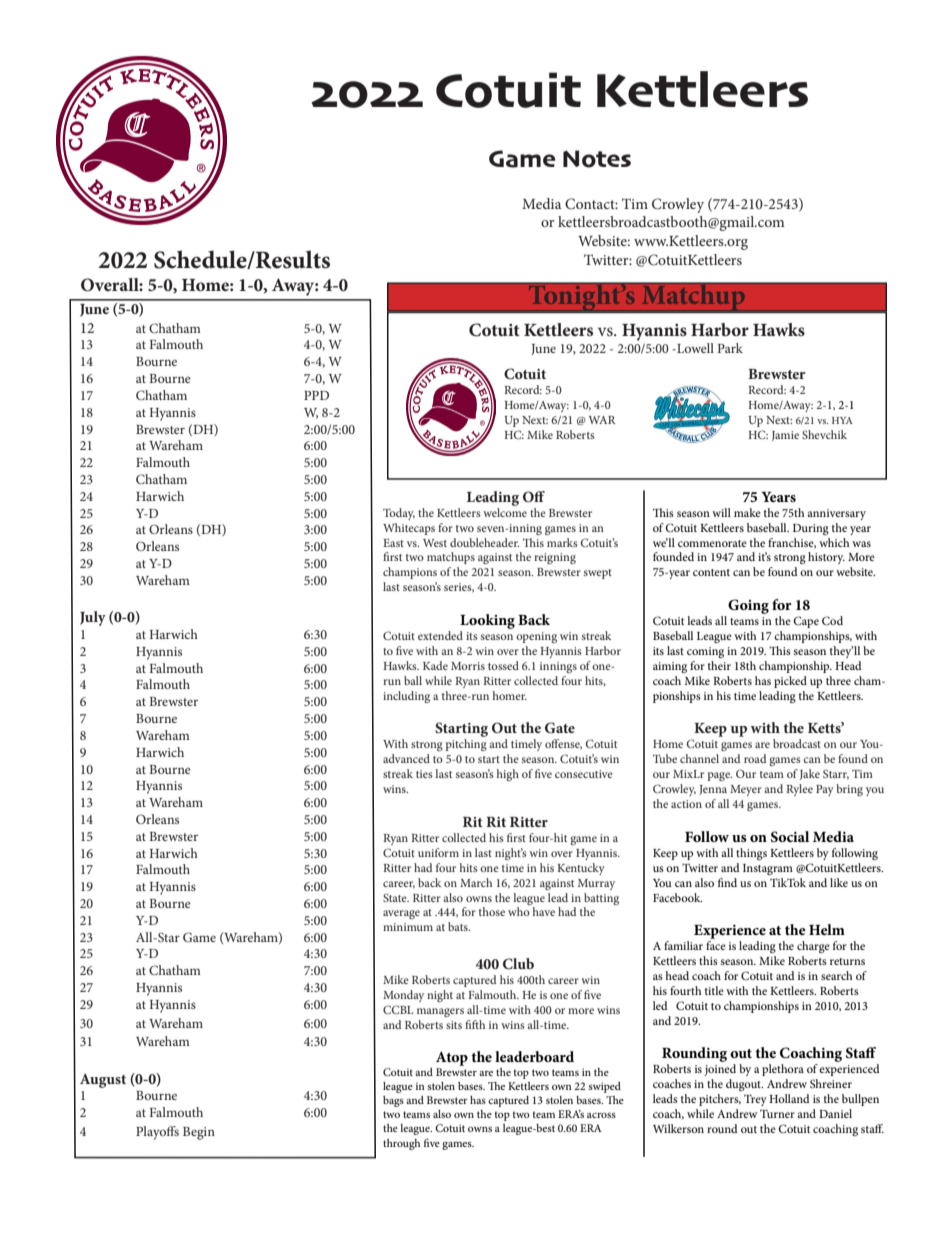 The image size is (952, 1233). Describe the element at coordinates (746, 790) in the document. I see `Meyer` at that location.
